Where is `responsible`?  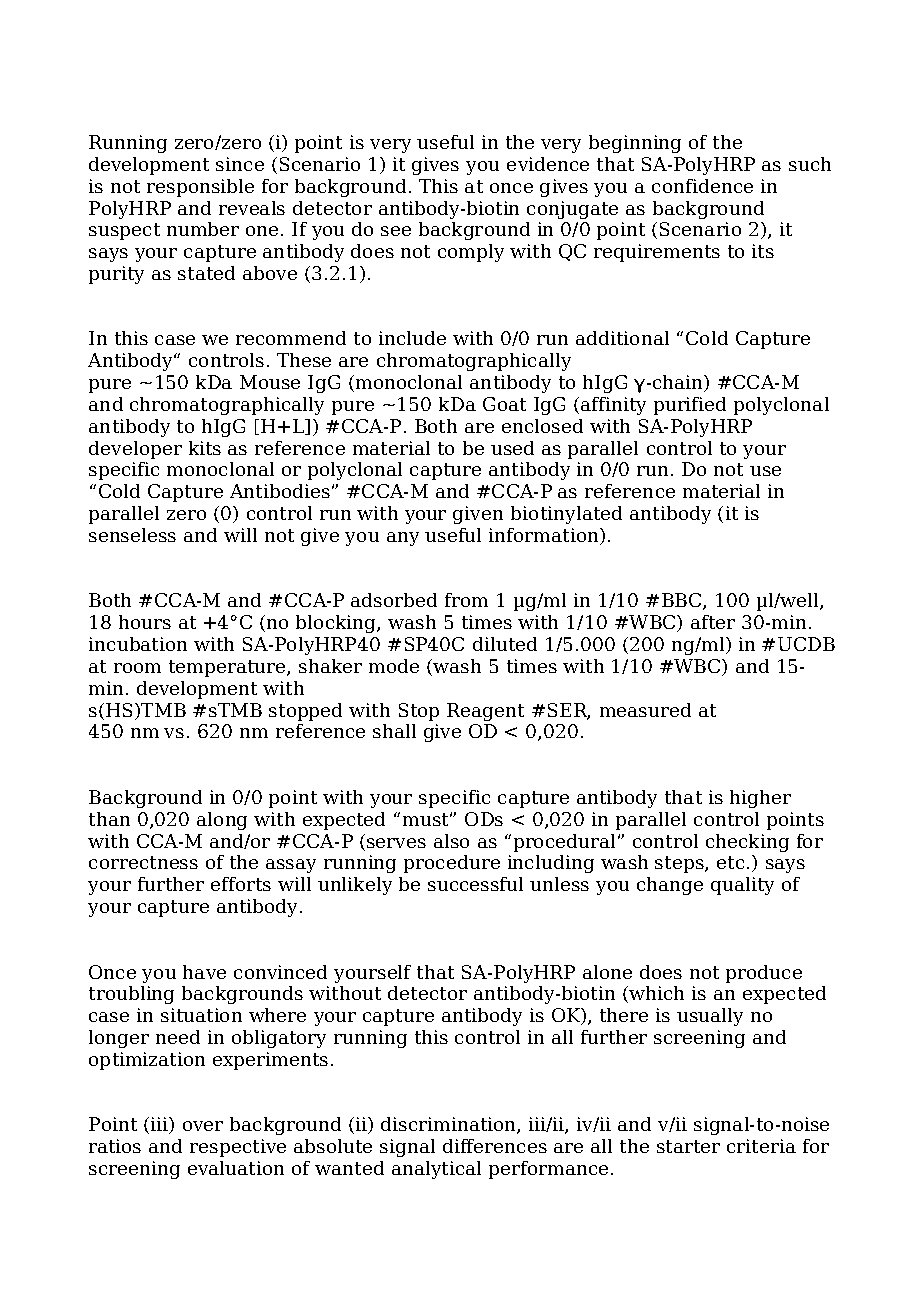 responsible is located at coordinates (200, 188).
